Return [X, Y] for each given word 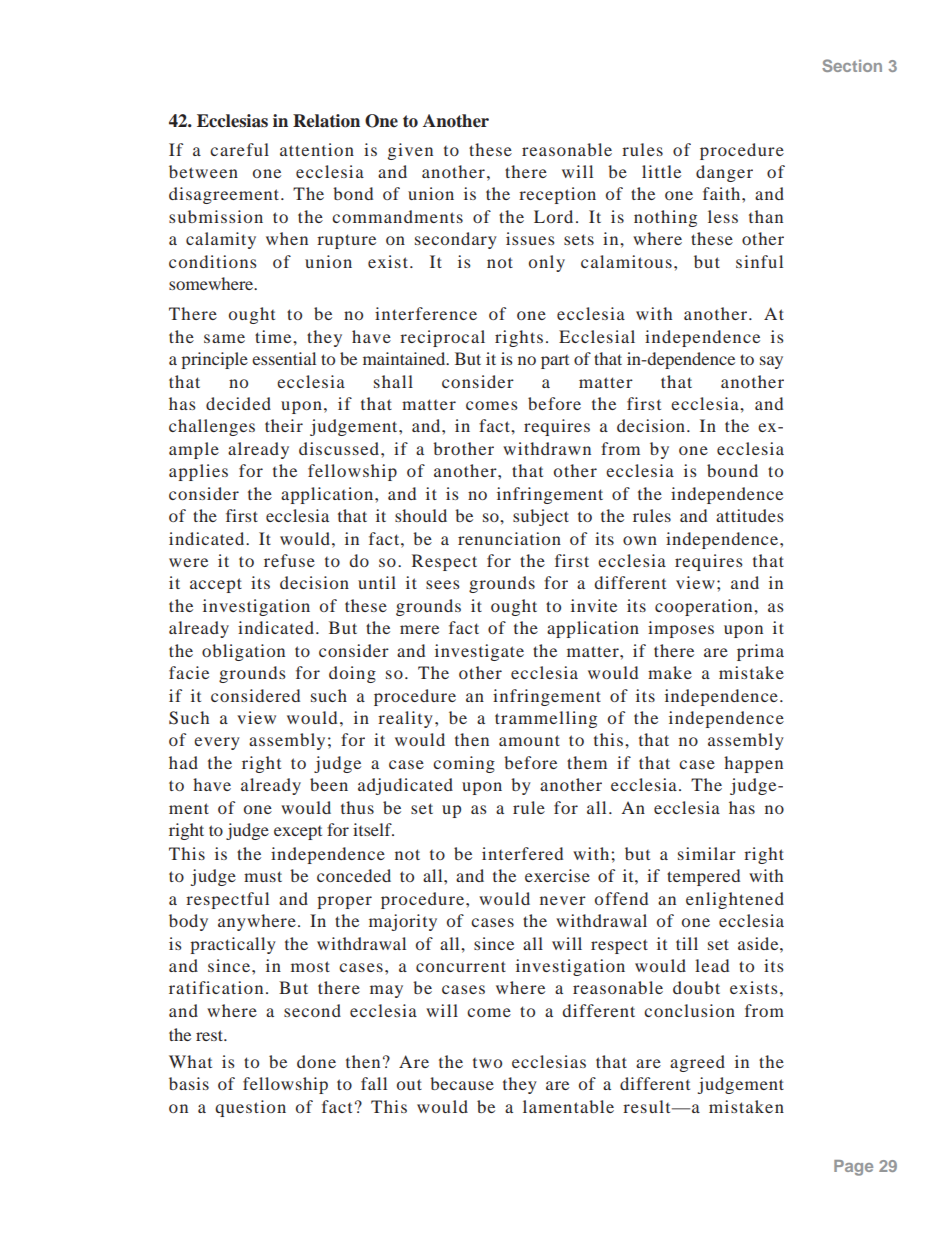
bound [732, 470]
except [298, 833]
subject [541, 517]
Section [852, 65]
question [250, 1108]
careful [239, 149]
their [284, 425]
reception [557, 195]
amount [529, 740]
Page [853, 1168]
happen [753, 764]
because [462, 1083]
